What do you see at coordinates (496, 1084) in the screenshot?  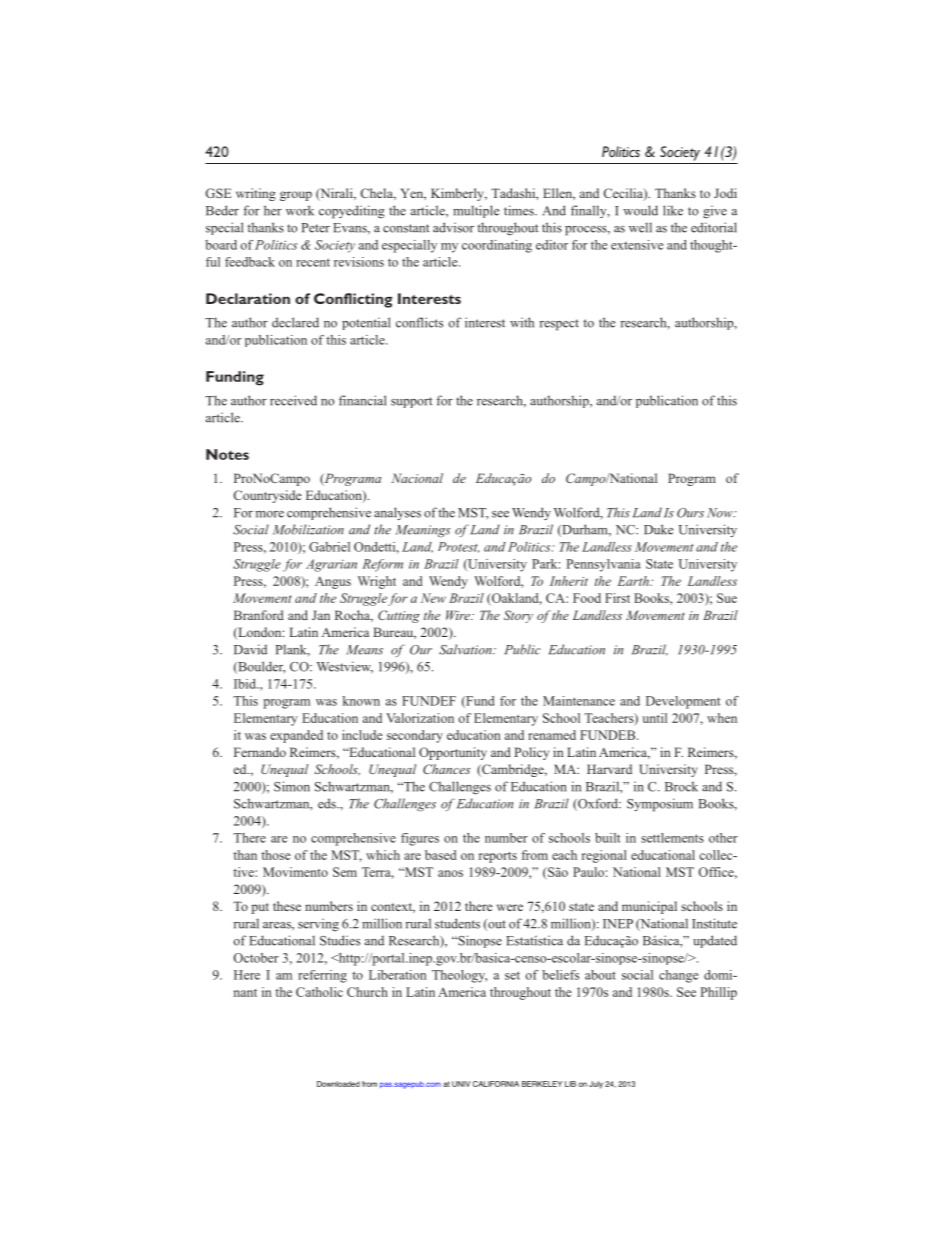 I see `CALIFORNIA` at bounding box center [496, 1084].
